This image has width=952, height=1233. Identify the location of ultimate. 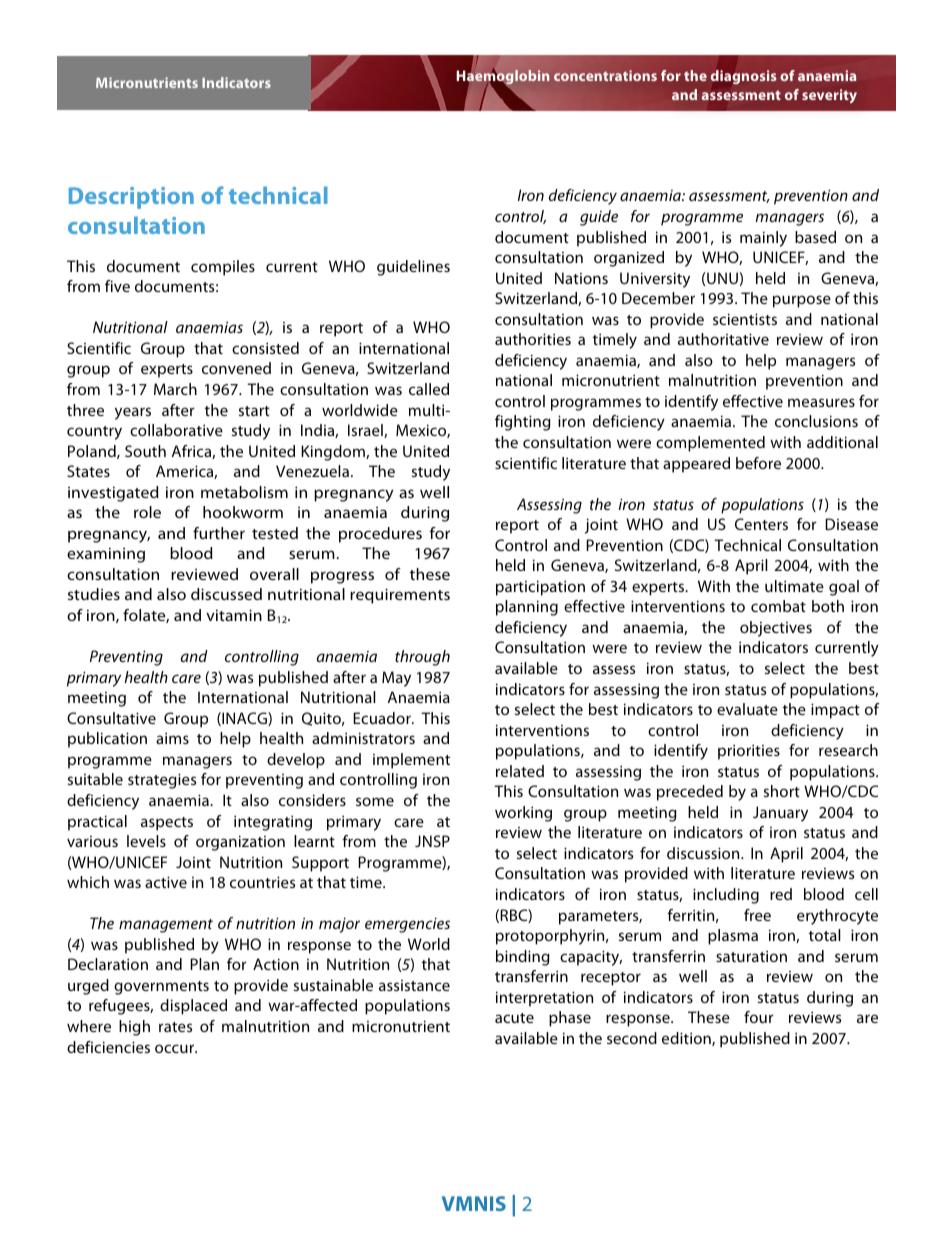
(794, 586).
